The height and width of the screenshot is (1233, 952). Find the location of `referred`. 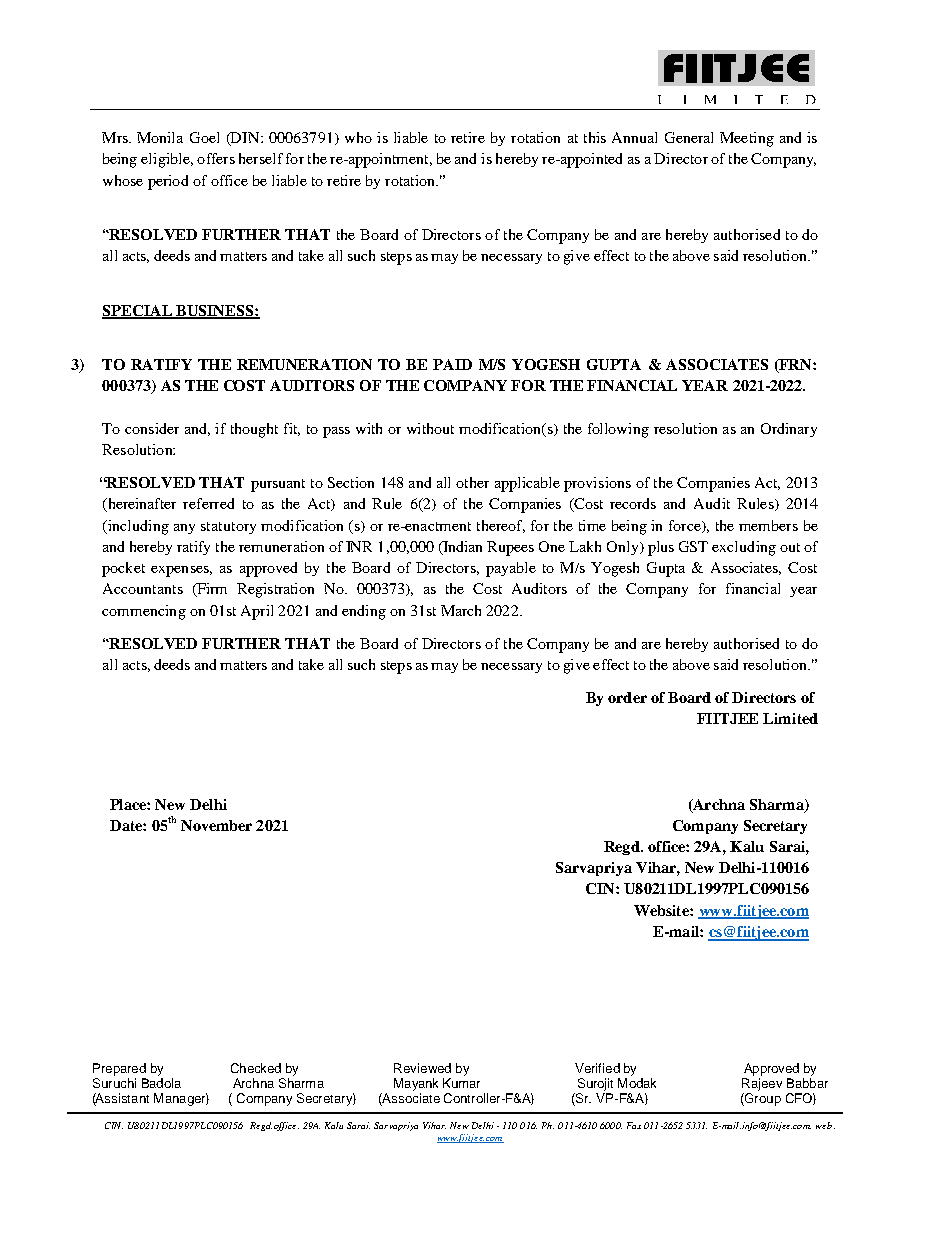

referred is located at coordinates (208, 503).
